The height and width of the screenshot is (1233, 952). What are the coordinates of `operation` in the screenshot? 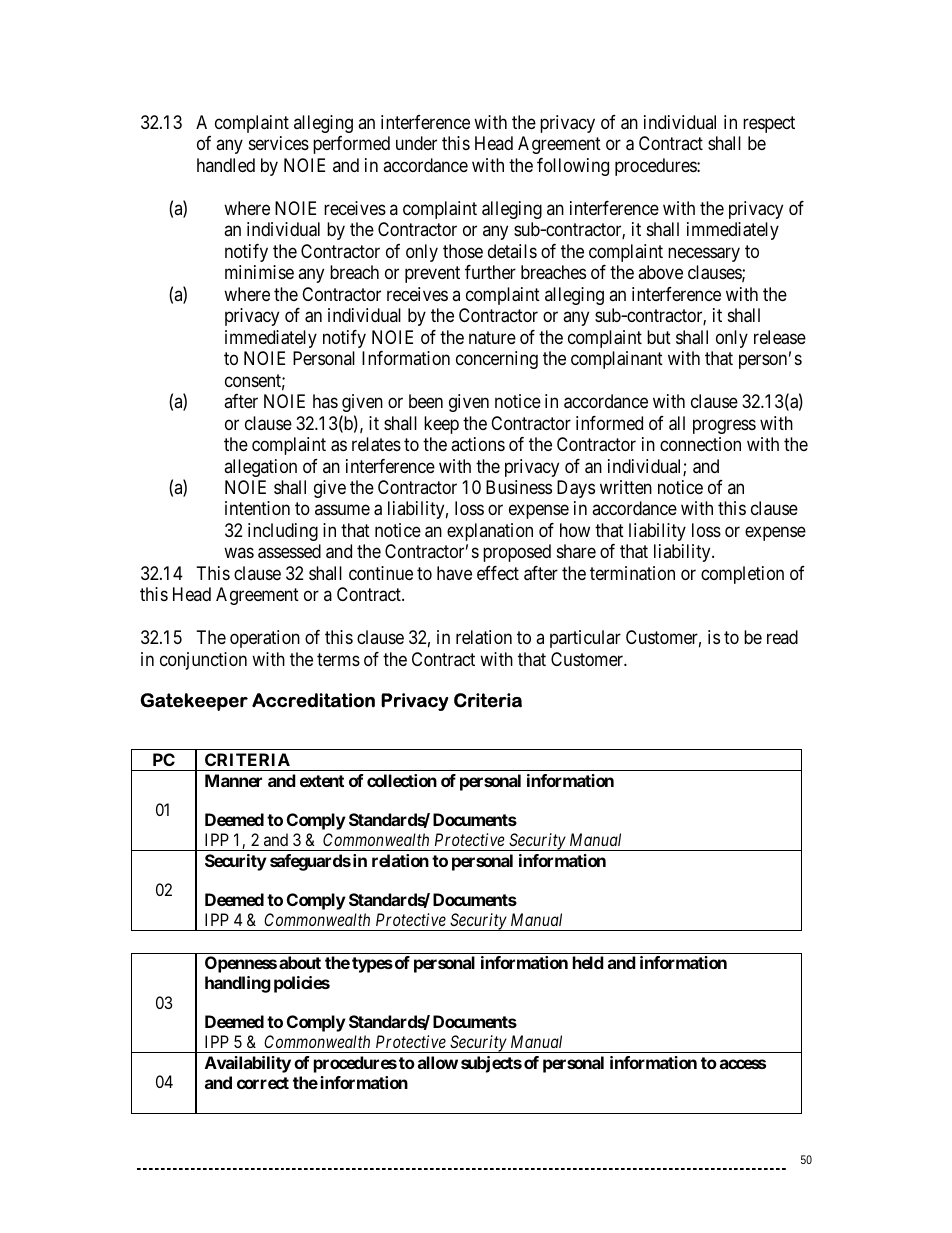 It's located at (265, 639).
